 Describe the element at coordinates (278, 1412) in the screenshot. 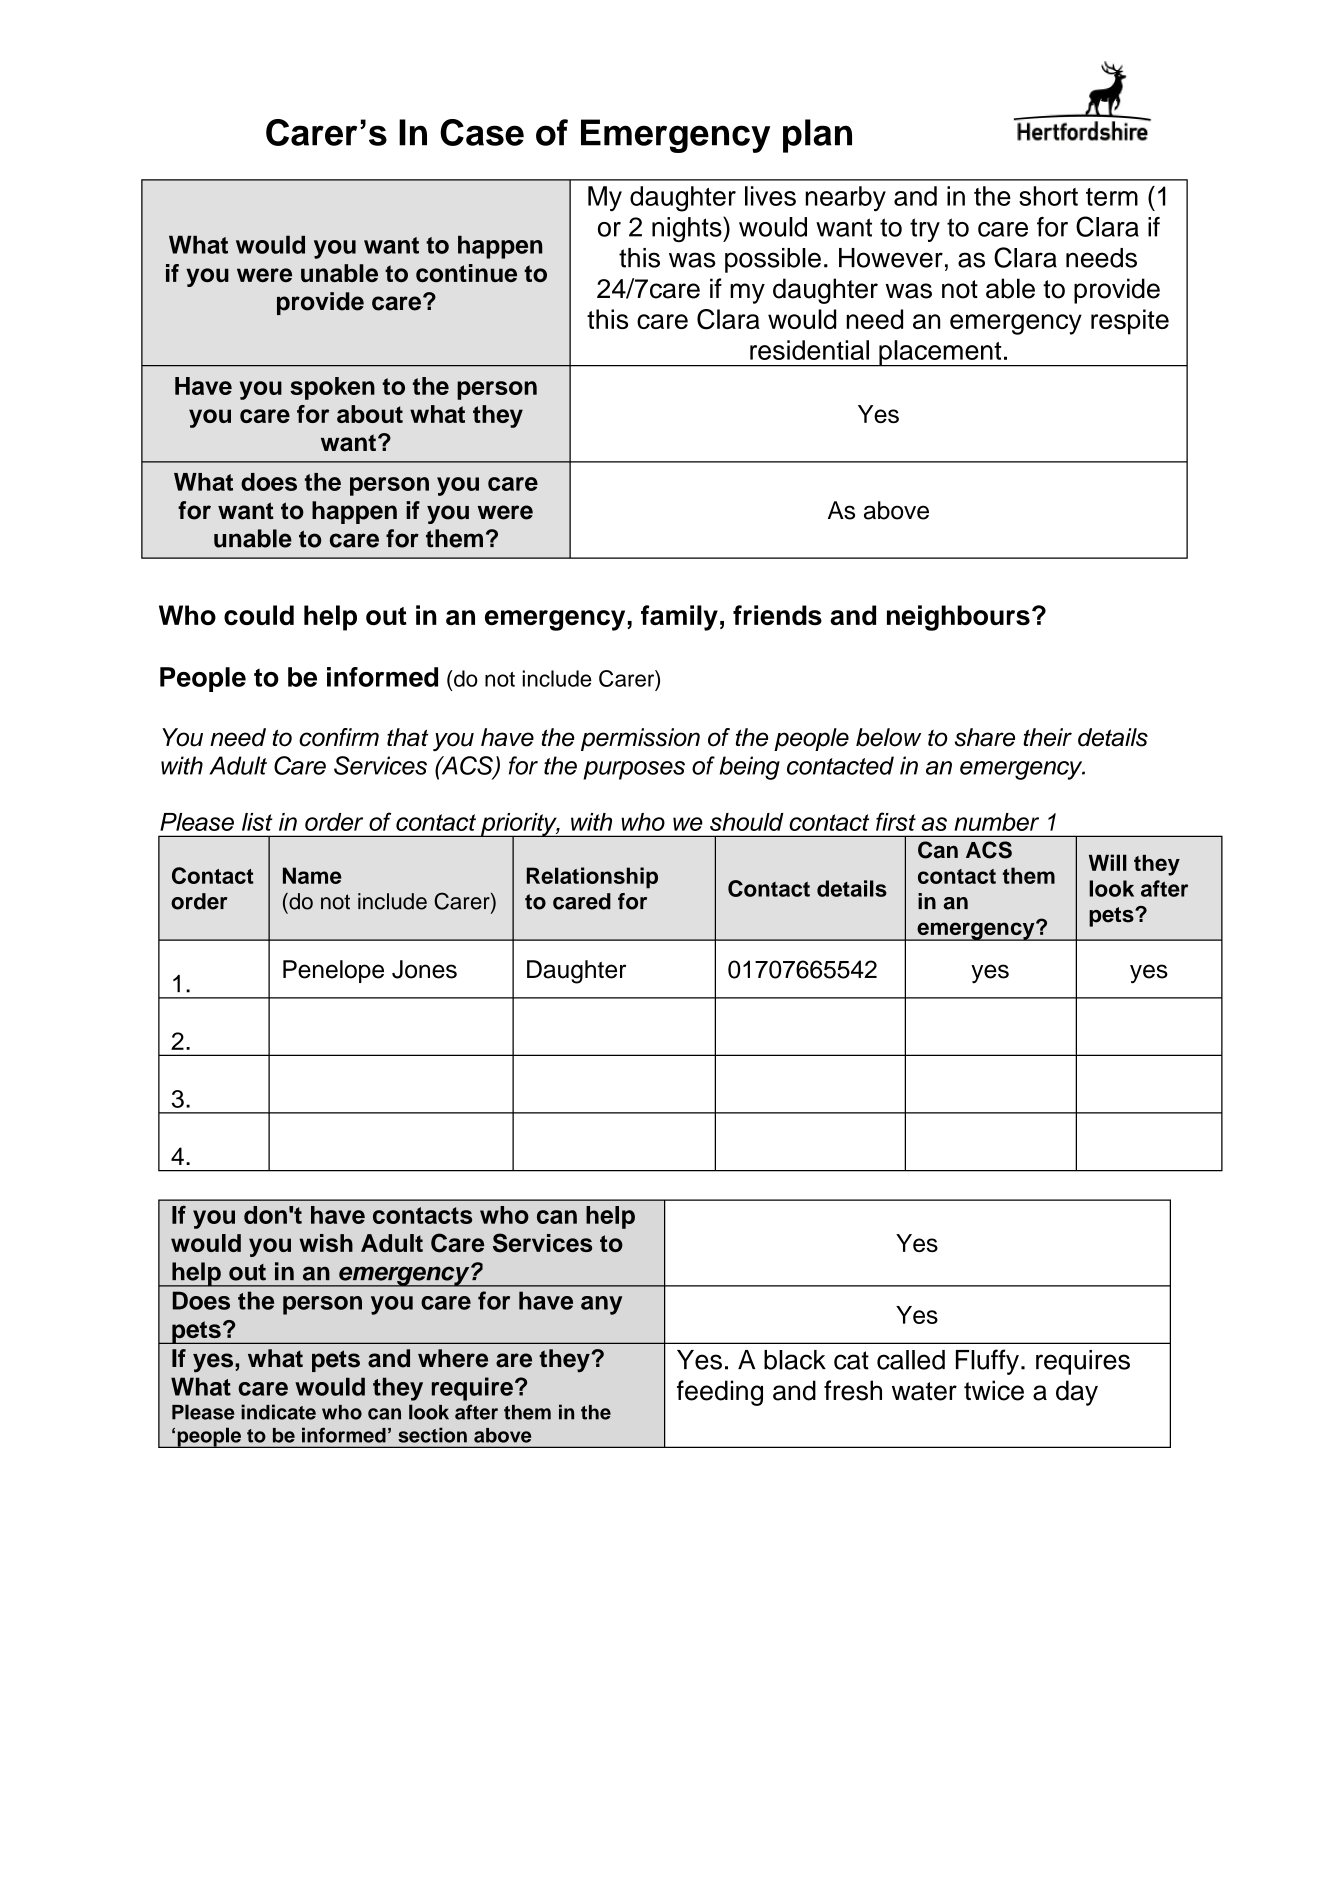

I see `indicate` at that location.
